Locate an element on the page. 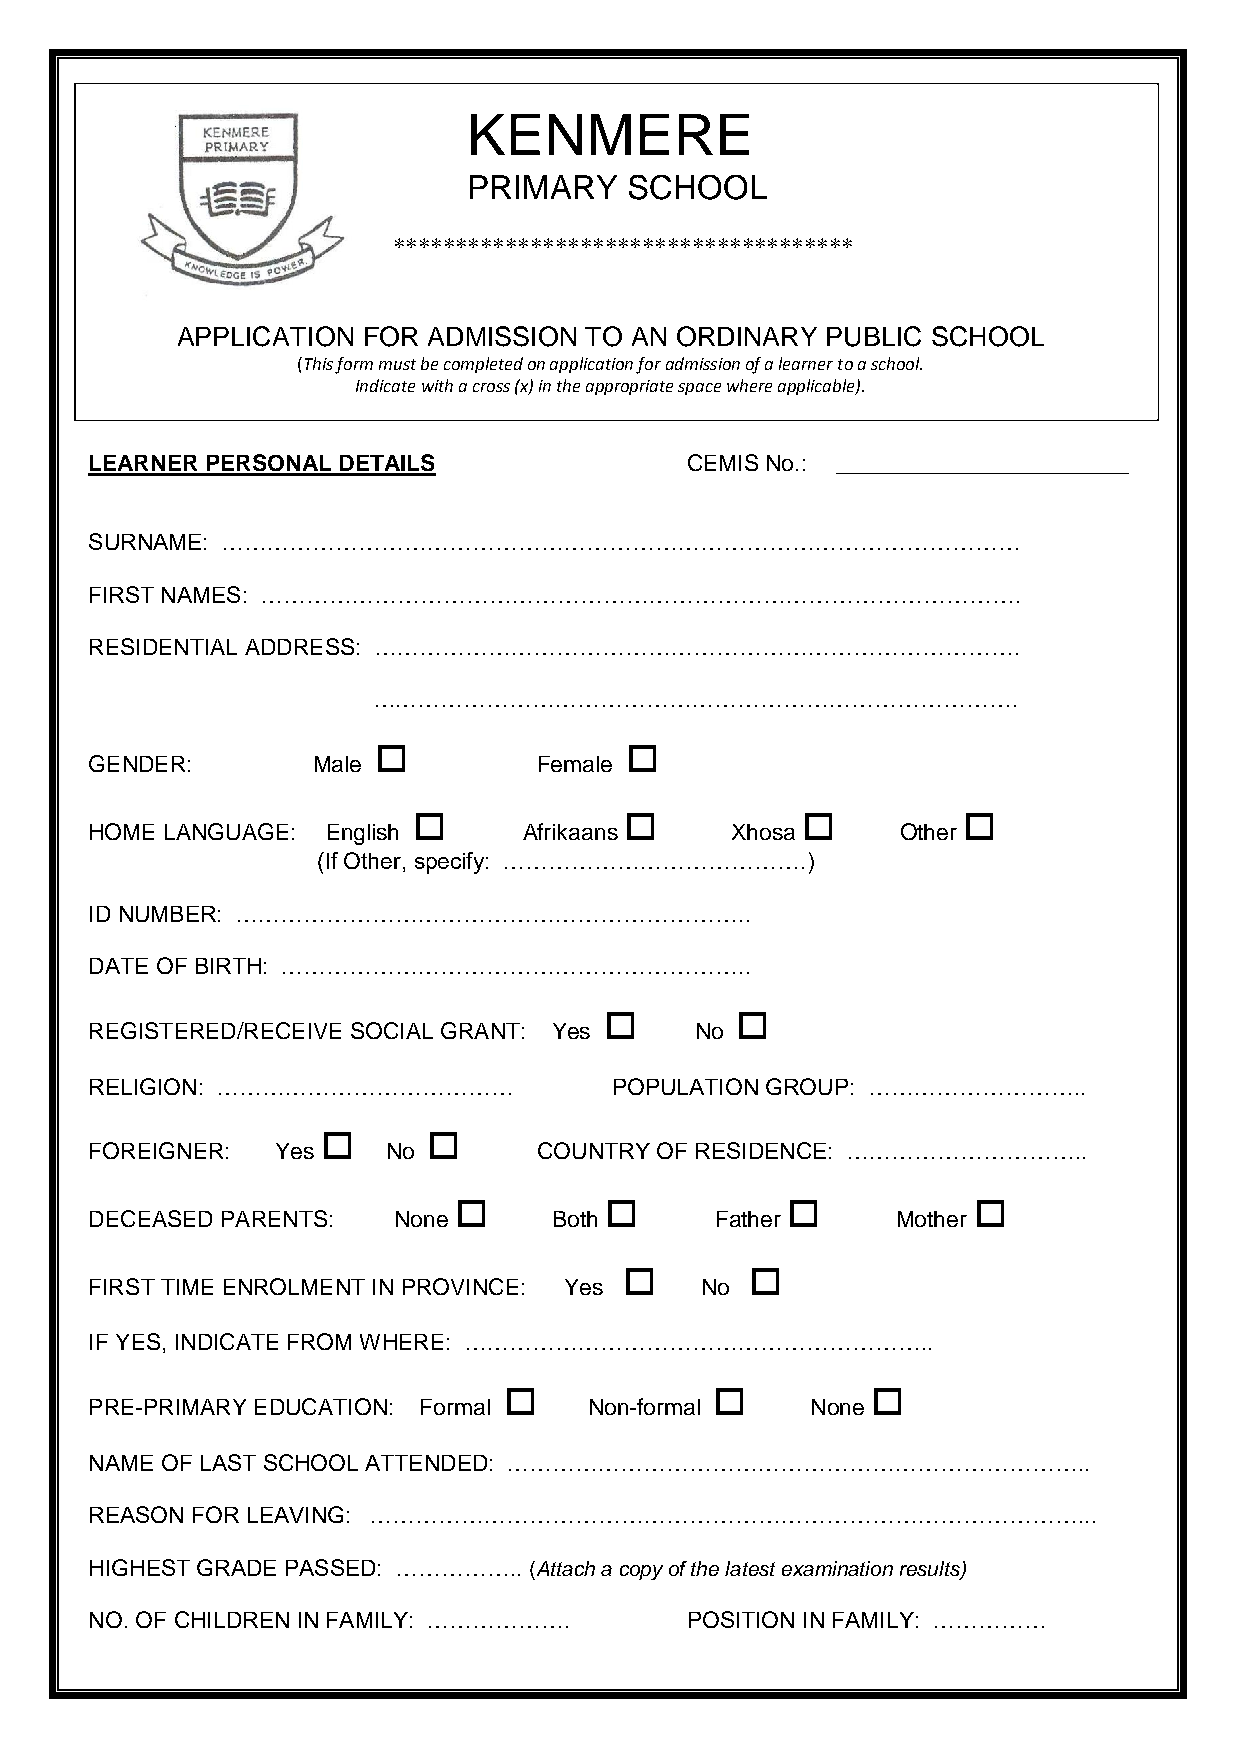 The image size is (1236, 1748). This is located at coordinates (319, 363).
